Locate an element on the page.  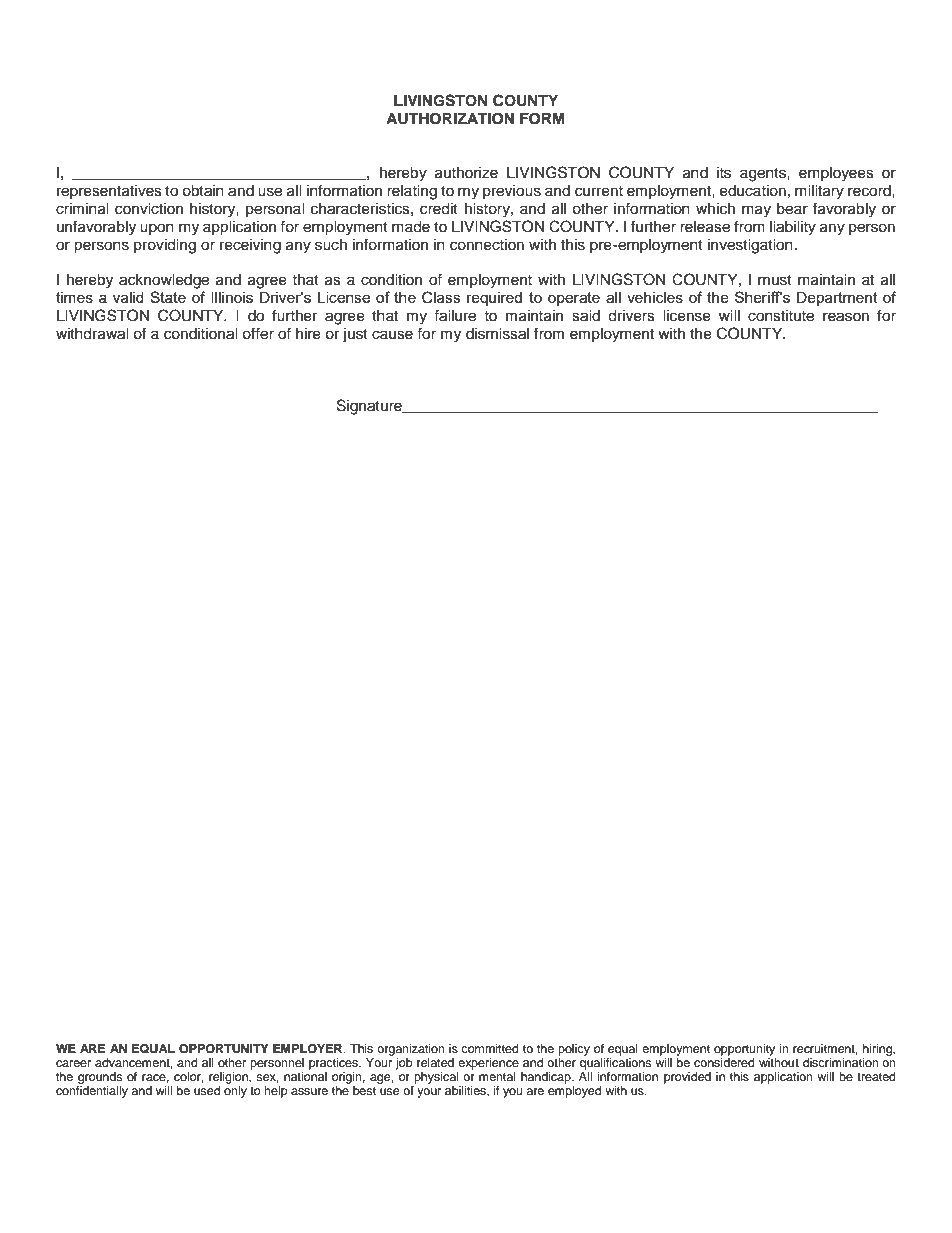
offer is located at coordinates (258, 333).
